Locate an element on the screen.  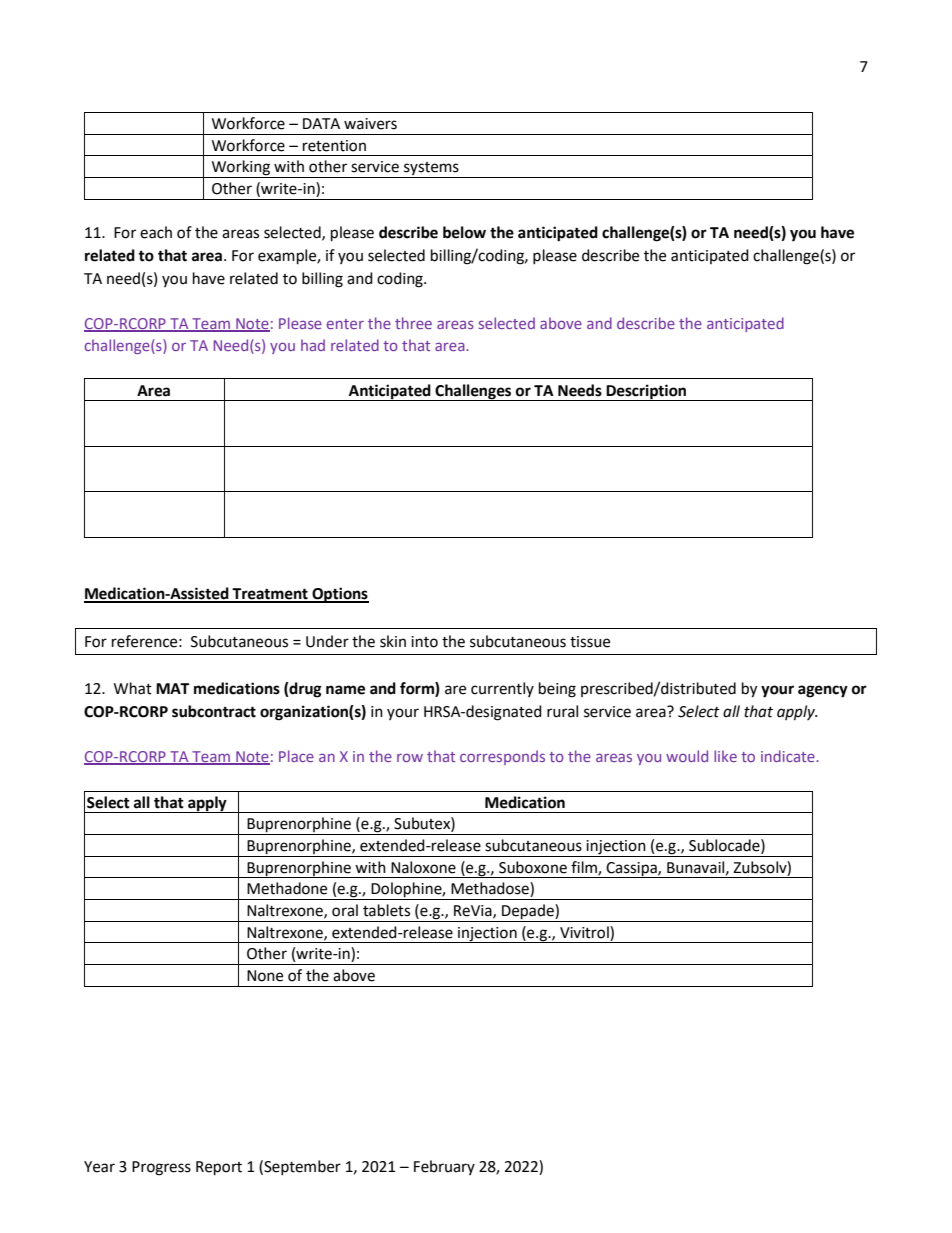
Progress is located at coordinates (161, 1168).
